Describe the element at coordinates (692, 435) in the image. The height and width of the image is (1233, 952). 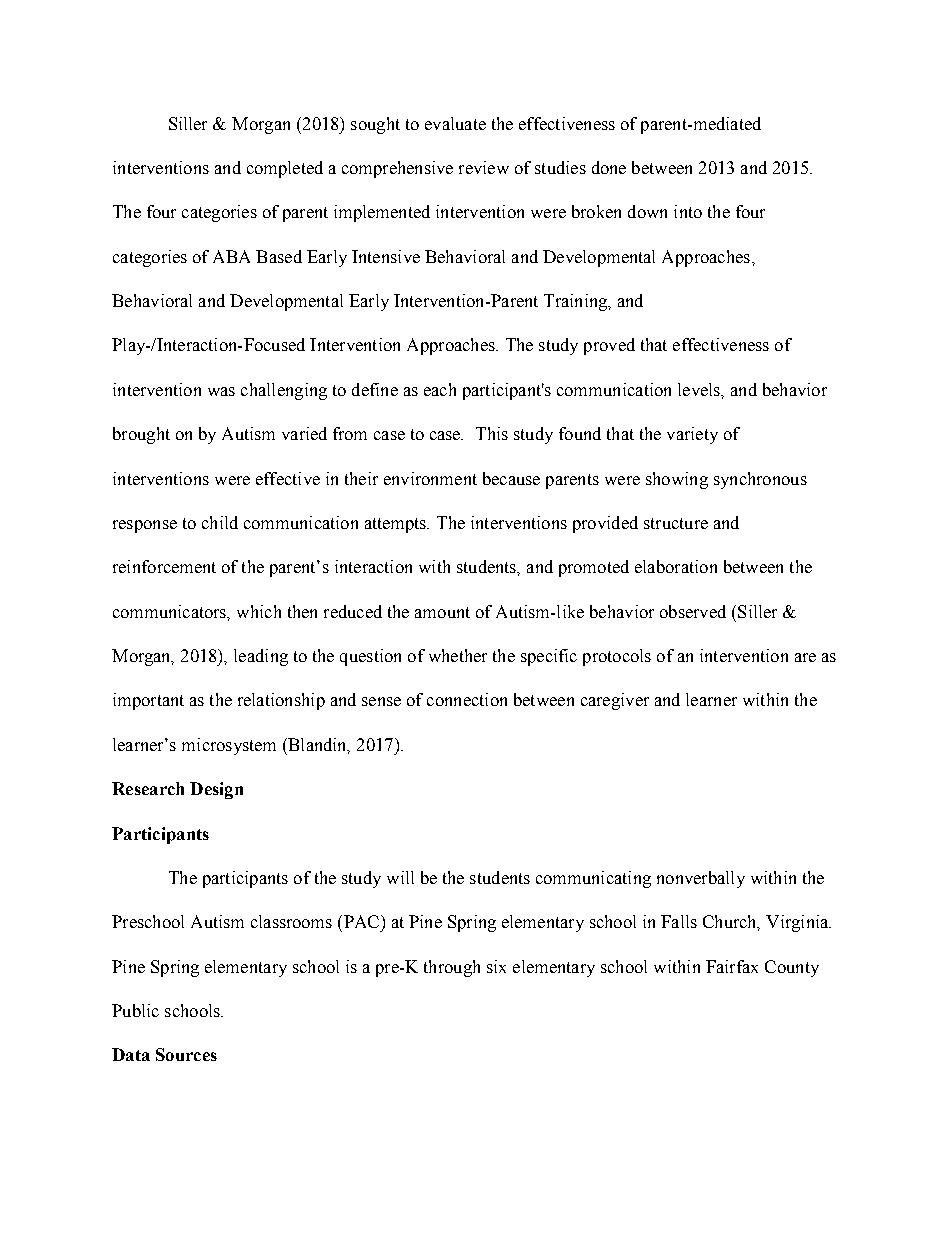
I see `variety` at that location.
